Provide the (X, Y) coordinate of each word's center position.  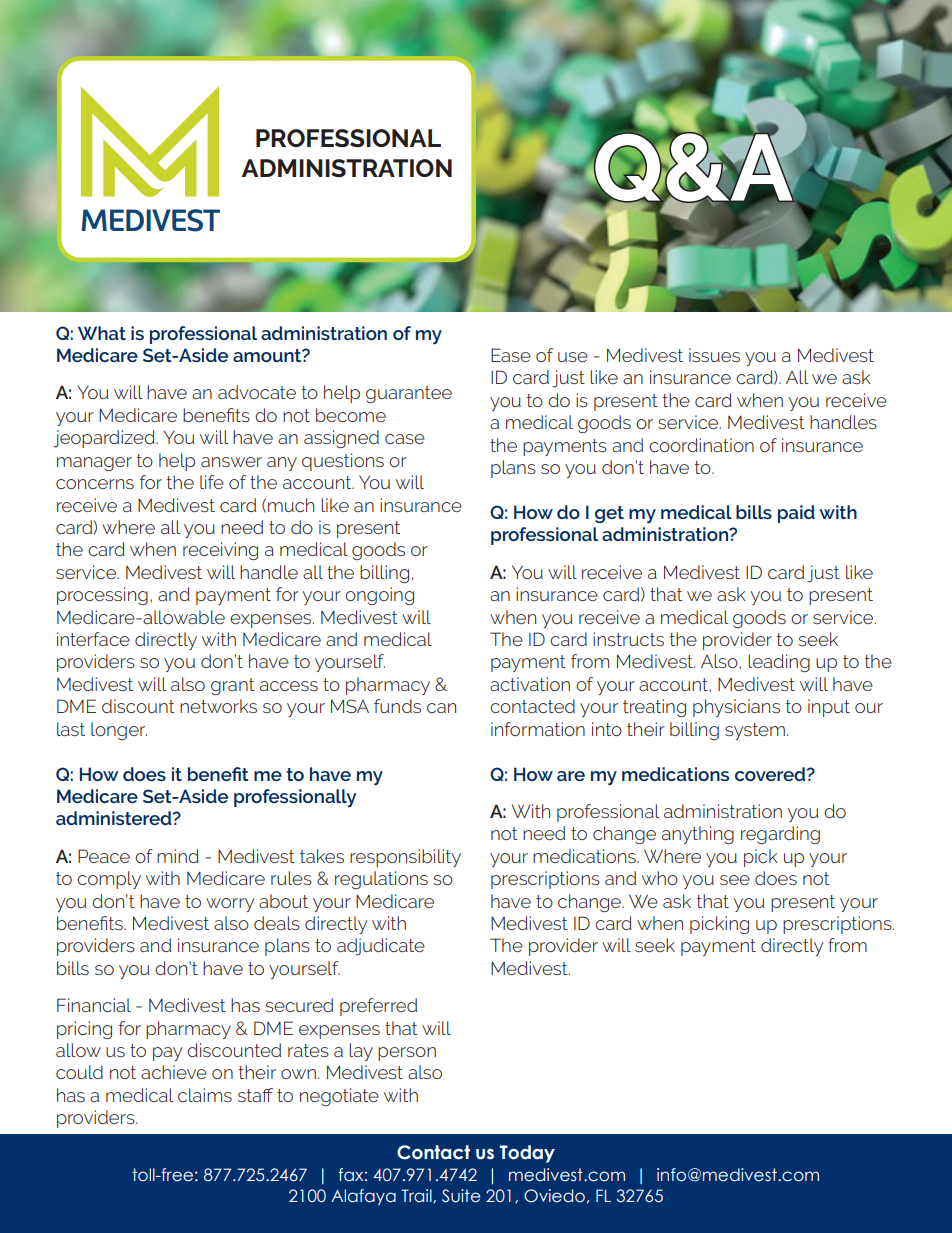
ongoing (379, 596)
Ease (511, 355)
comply (109, 880)
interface (93, 639)
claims (205, 1095)
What (102, 333)
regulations (381, 880)
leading (779, 663)
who (660, 878)
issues (714, 355)
